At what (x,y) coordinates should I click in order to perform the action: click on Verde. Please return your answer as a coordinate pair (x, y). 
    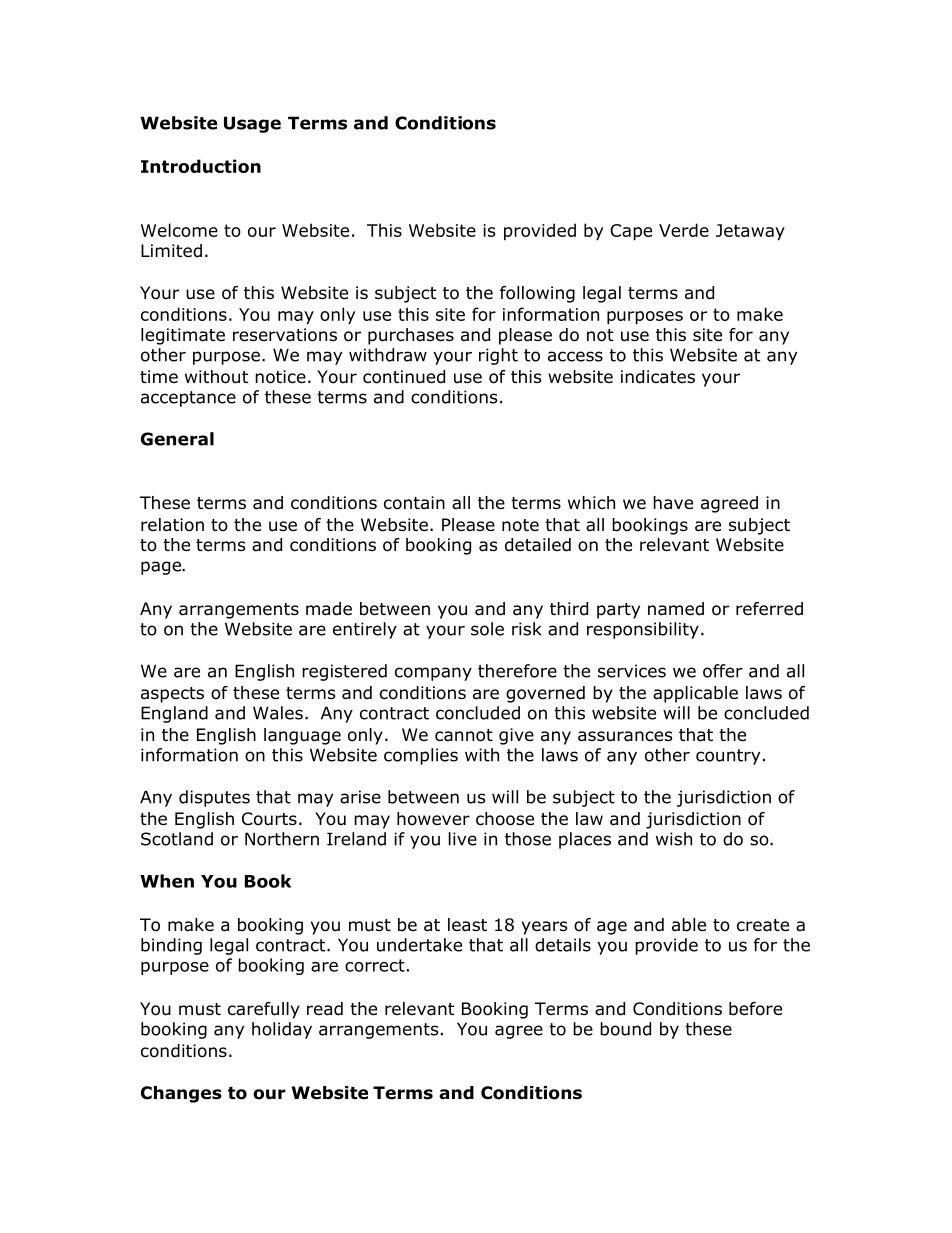
    Looking at the image, I should click on (684, 230).
